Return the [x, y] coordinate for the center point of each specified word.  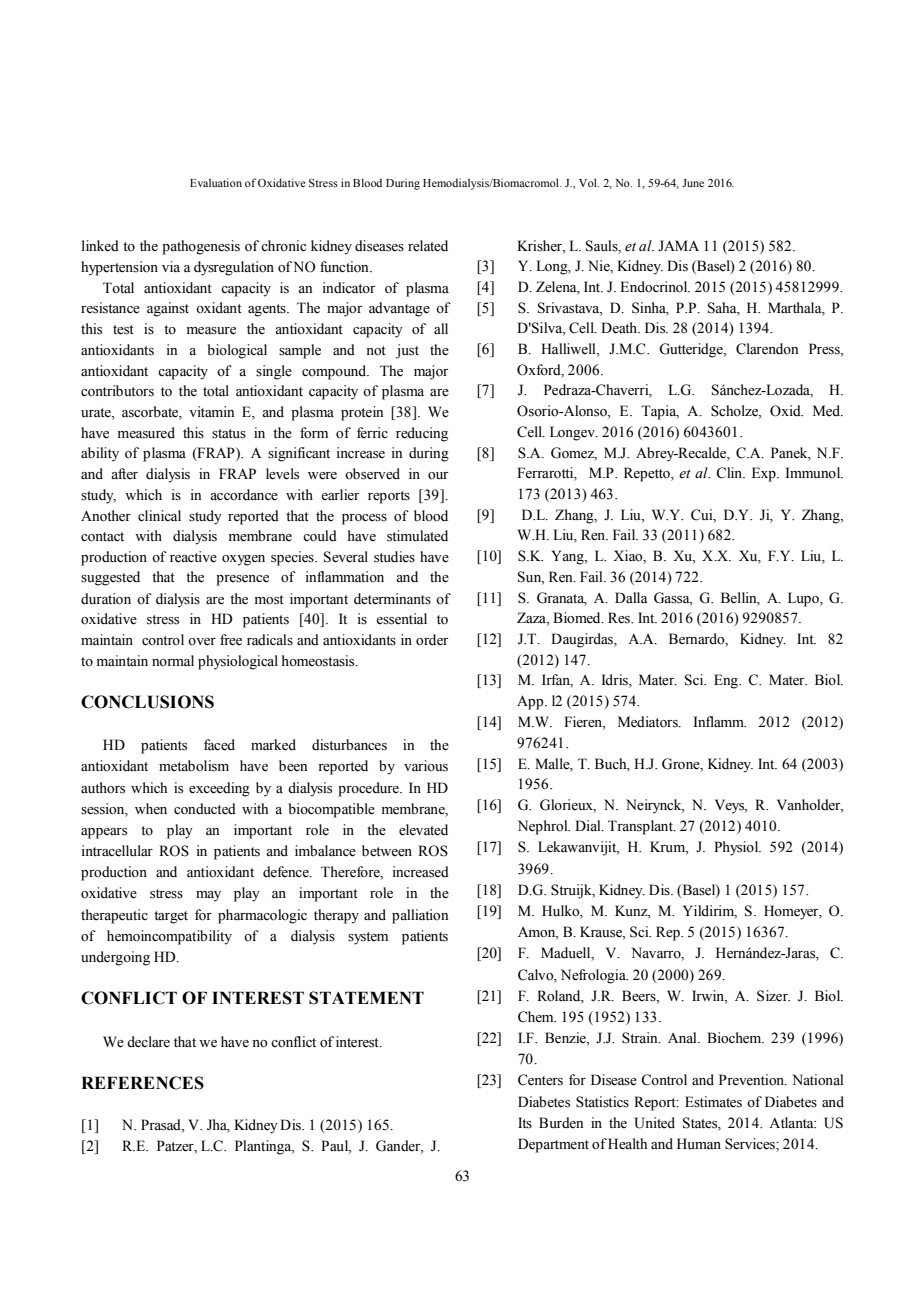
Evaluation [216, 182]
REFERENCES [142, 1083]
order [432, 640]
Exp [765, 474]
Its [525, 1123]
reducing [422, 434]
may [208, 896]
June [693, 183]
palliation [420, 916]
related [428, 246]
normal [173, 660]
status [229, 434]
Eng [727, 681]
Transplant [641, 827]
